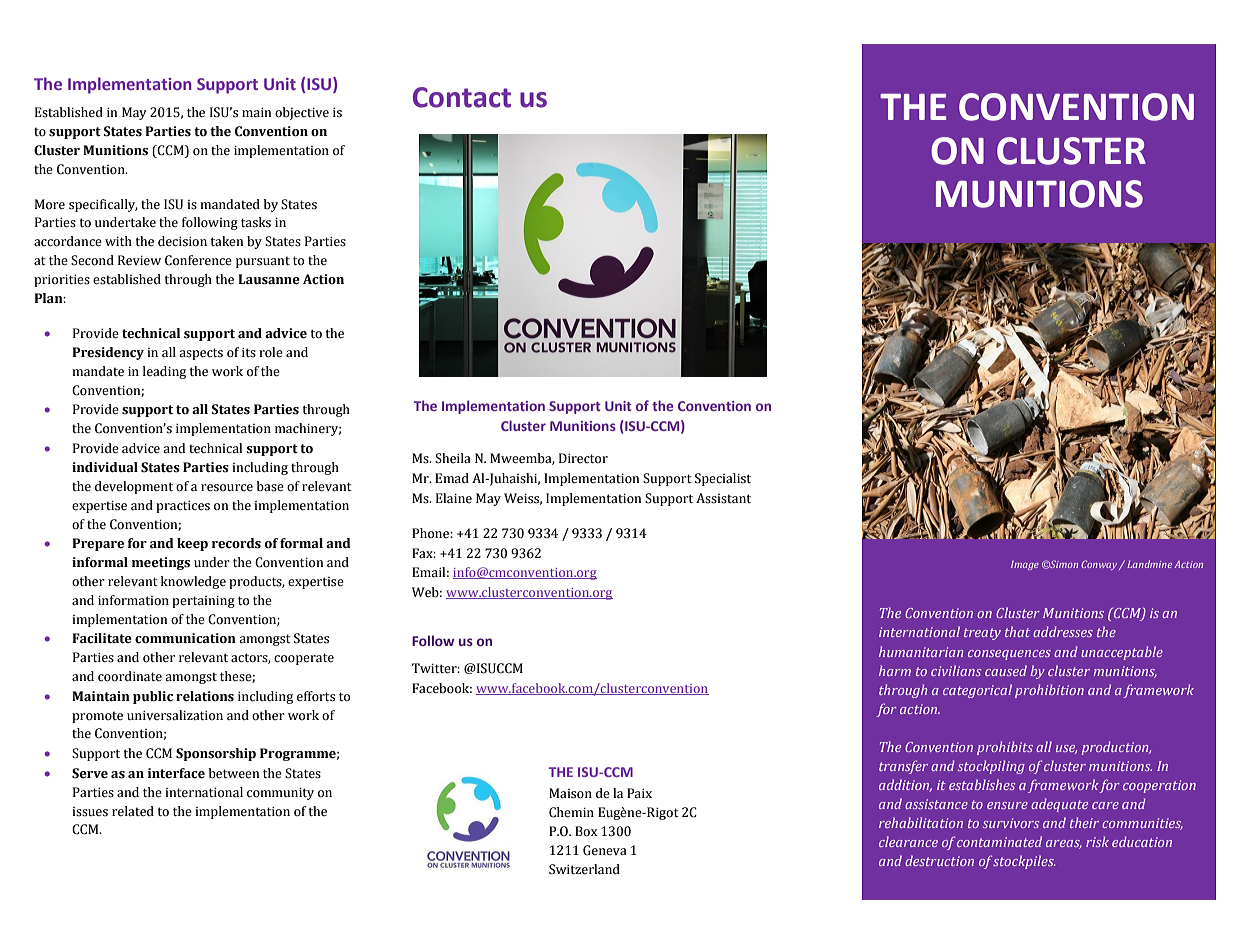  What do you see at coordinates (203, 602) in the image?
I see `pertaining` at bounding box center [203, 602].
